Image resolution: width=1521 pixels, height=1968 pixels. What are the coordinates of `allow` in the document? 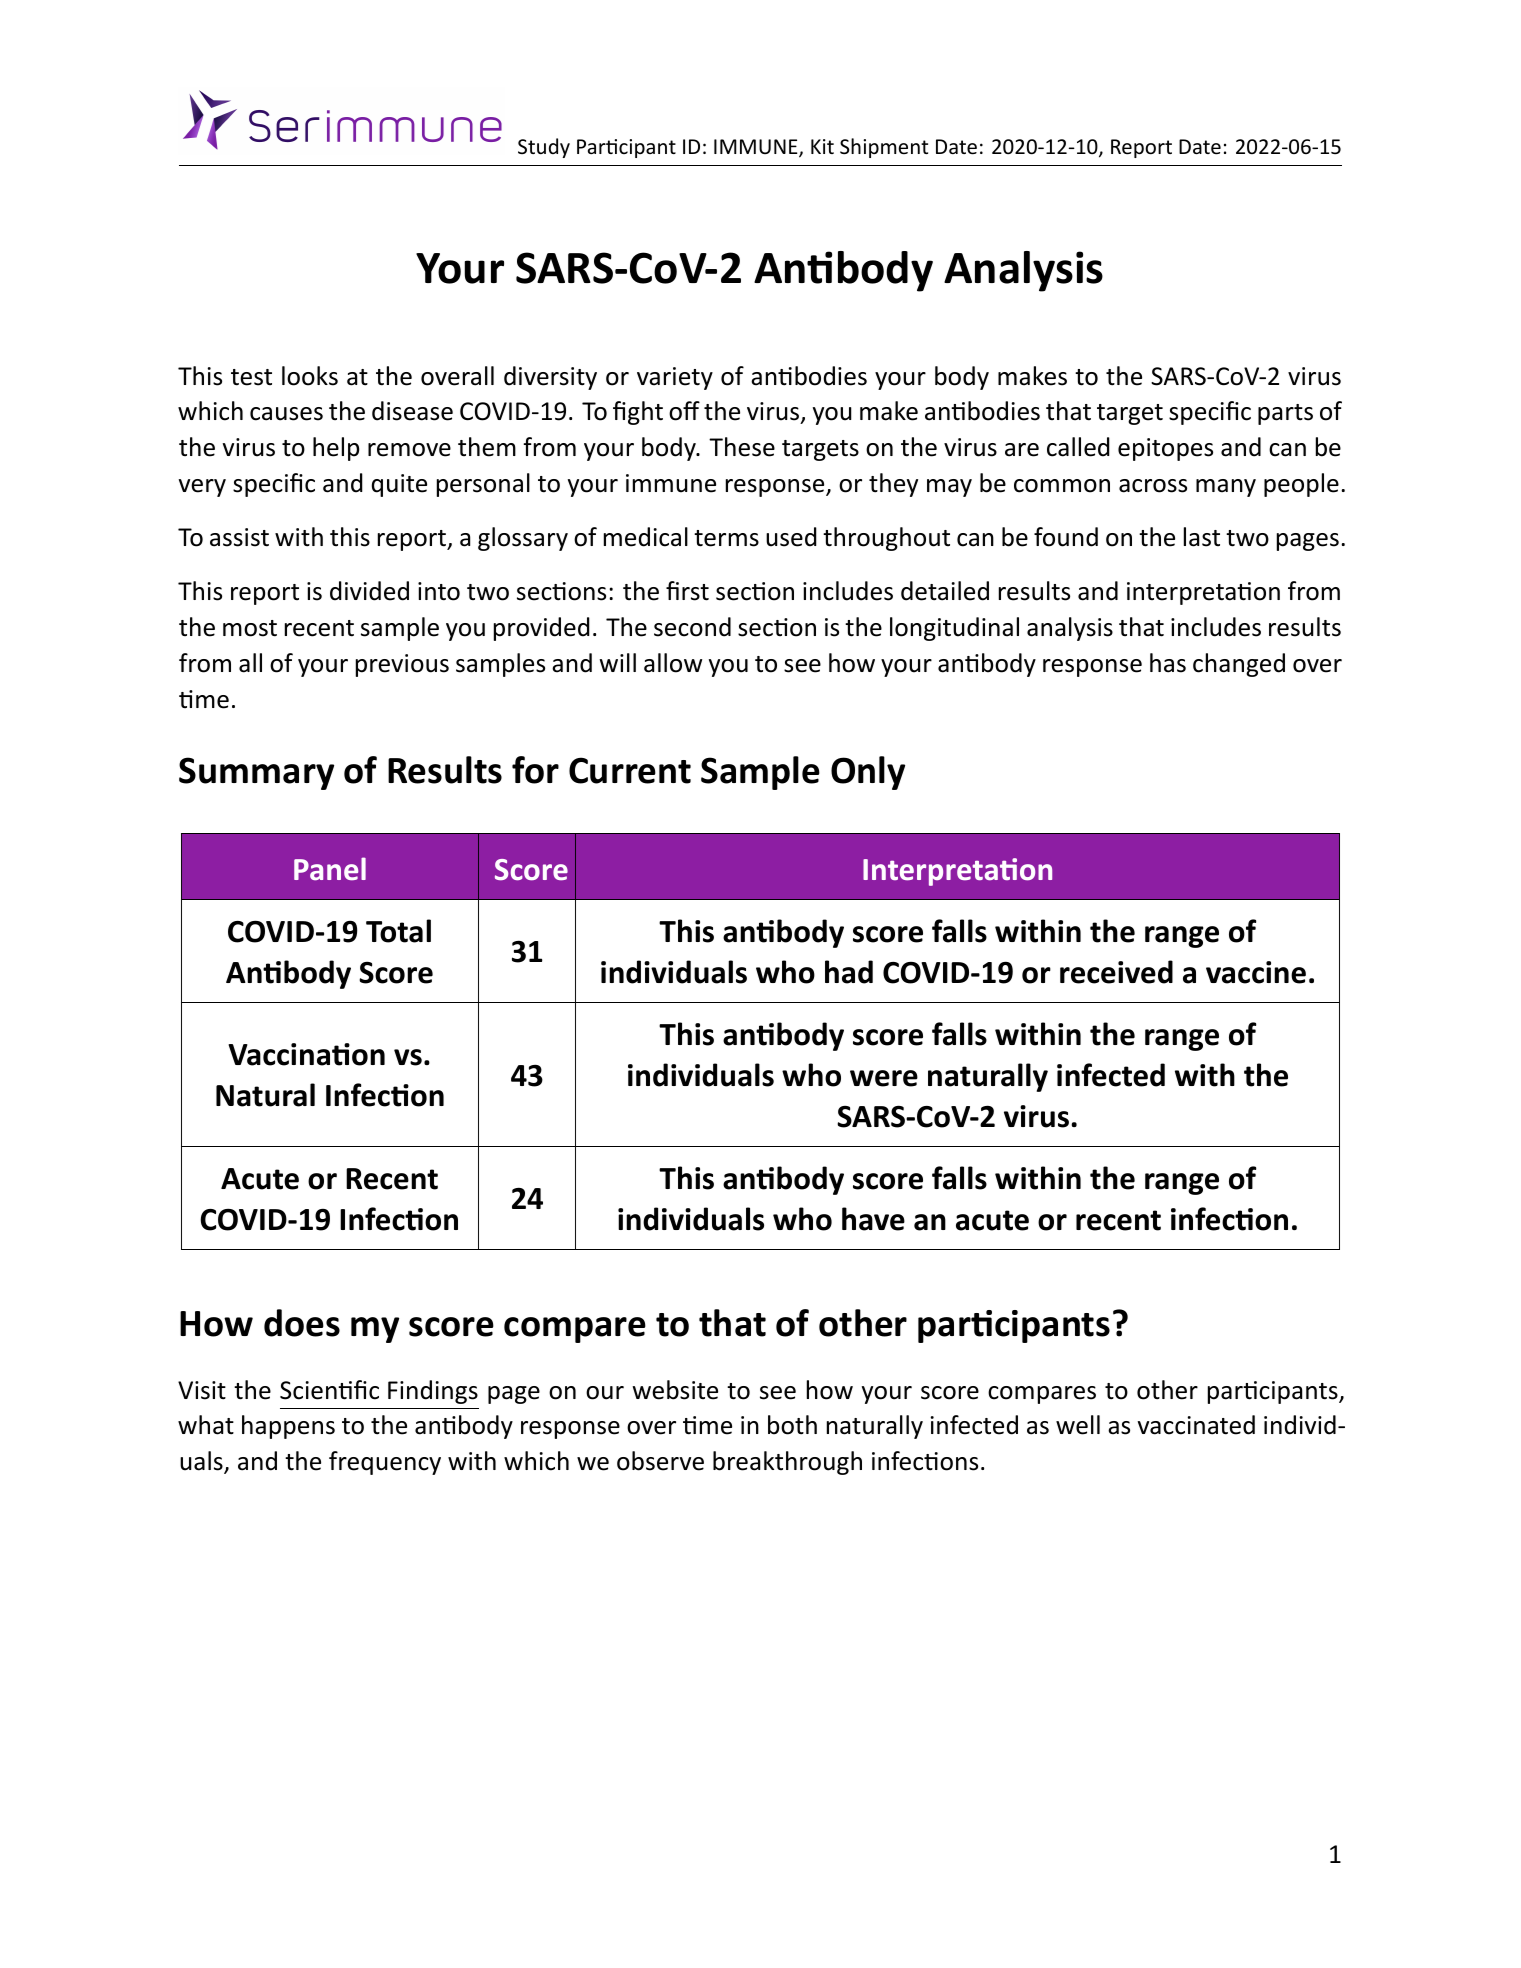 It's located at (673, 663).
